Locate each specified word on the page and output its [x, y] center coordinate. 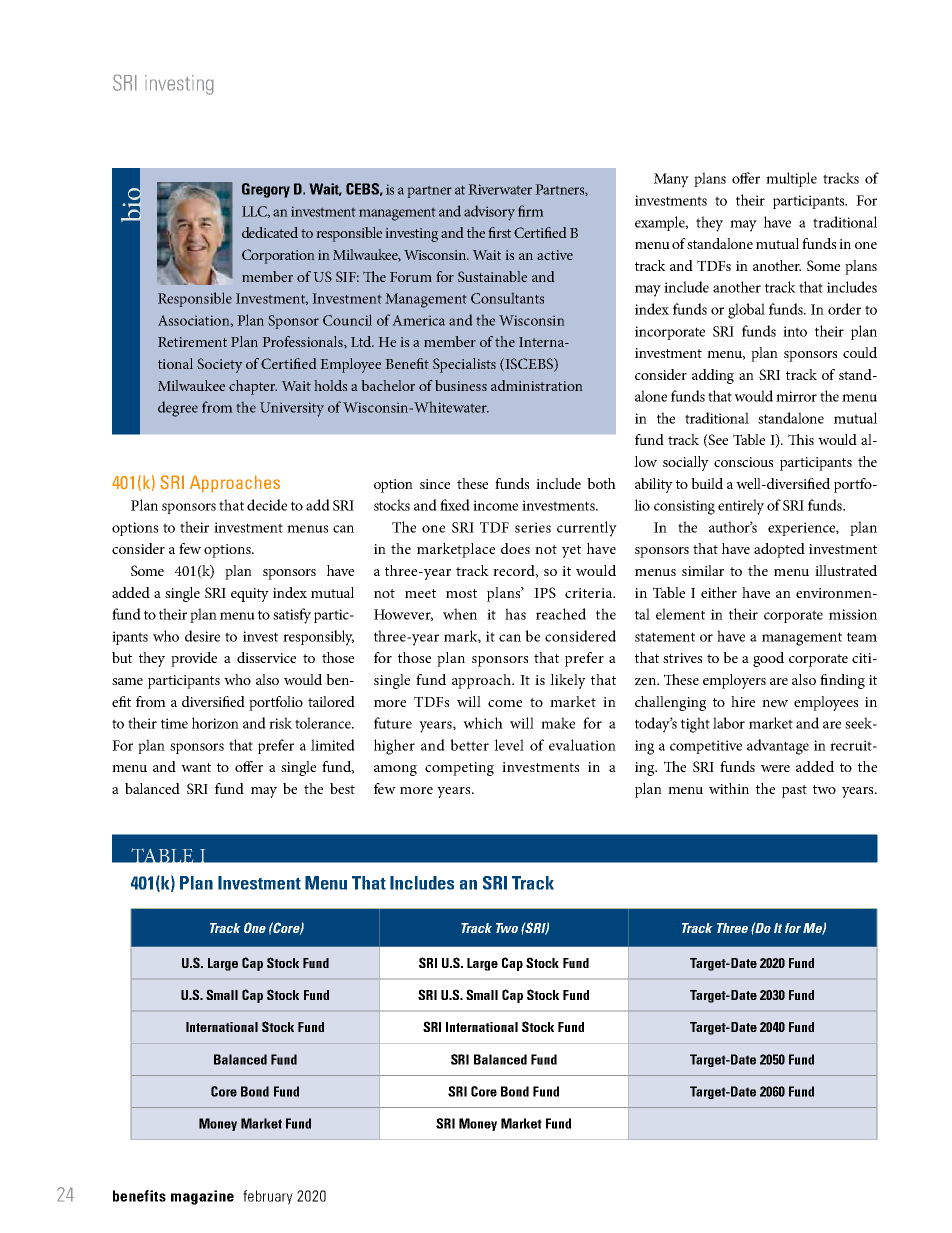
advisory [489, 213]
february [268, 1197]
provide [194, 659]
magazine [202, 1197]
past [794, 791]
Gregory [266, 190]
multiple [791, 179]
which [483, 723]
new [775, 703]
